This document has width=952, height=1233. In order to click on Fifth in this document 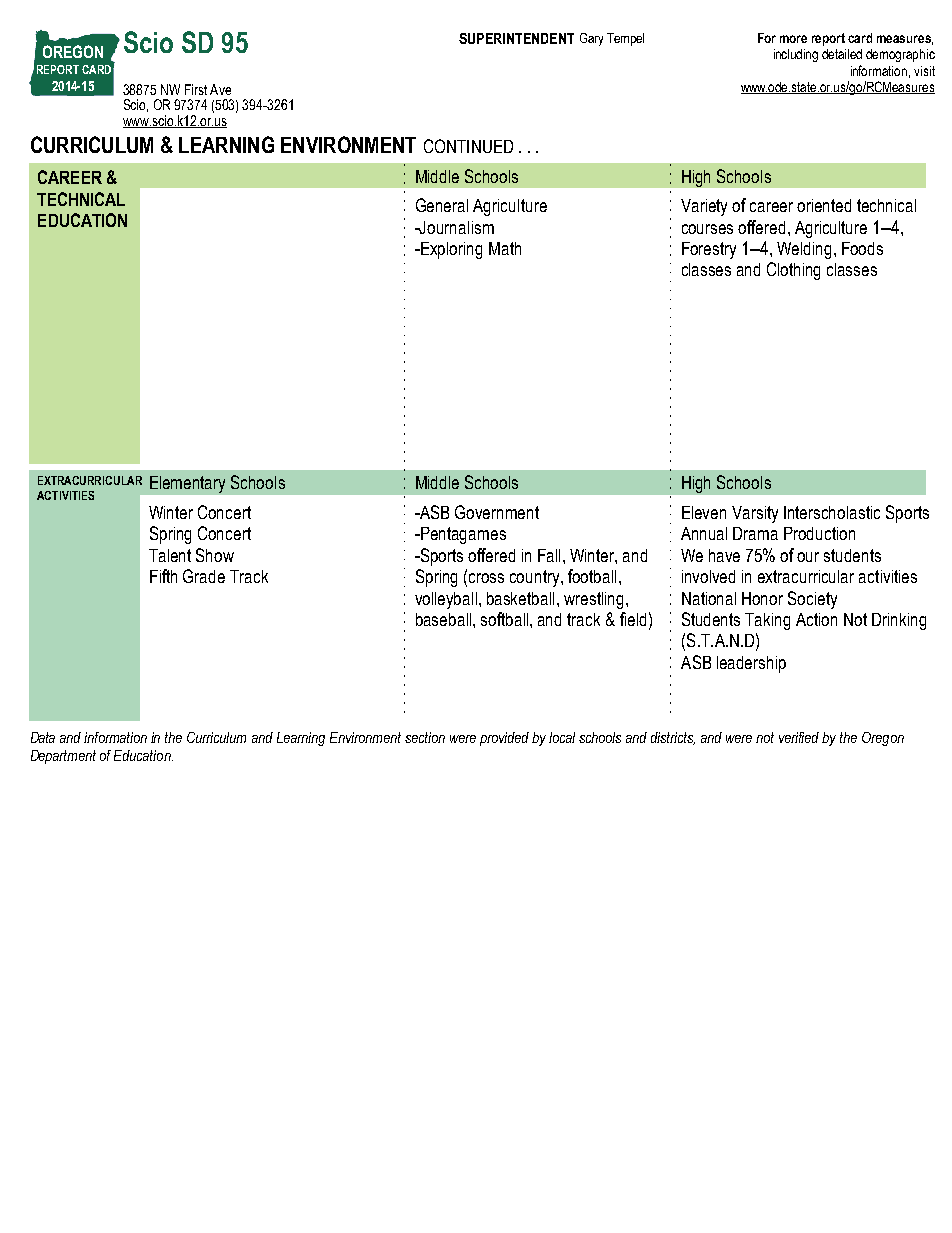, I will do `click(163, 576)`.
